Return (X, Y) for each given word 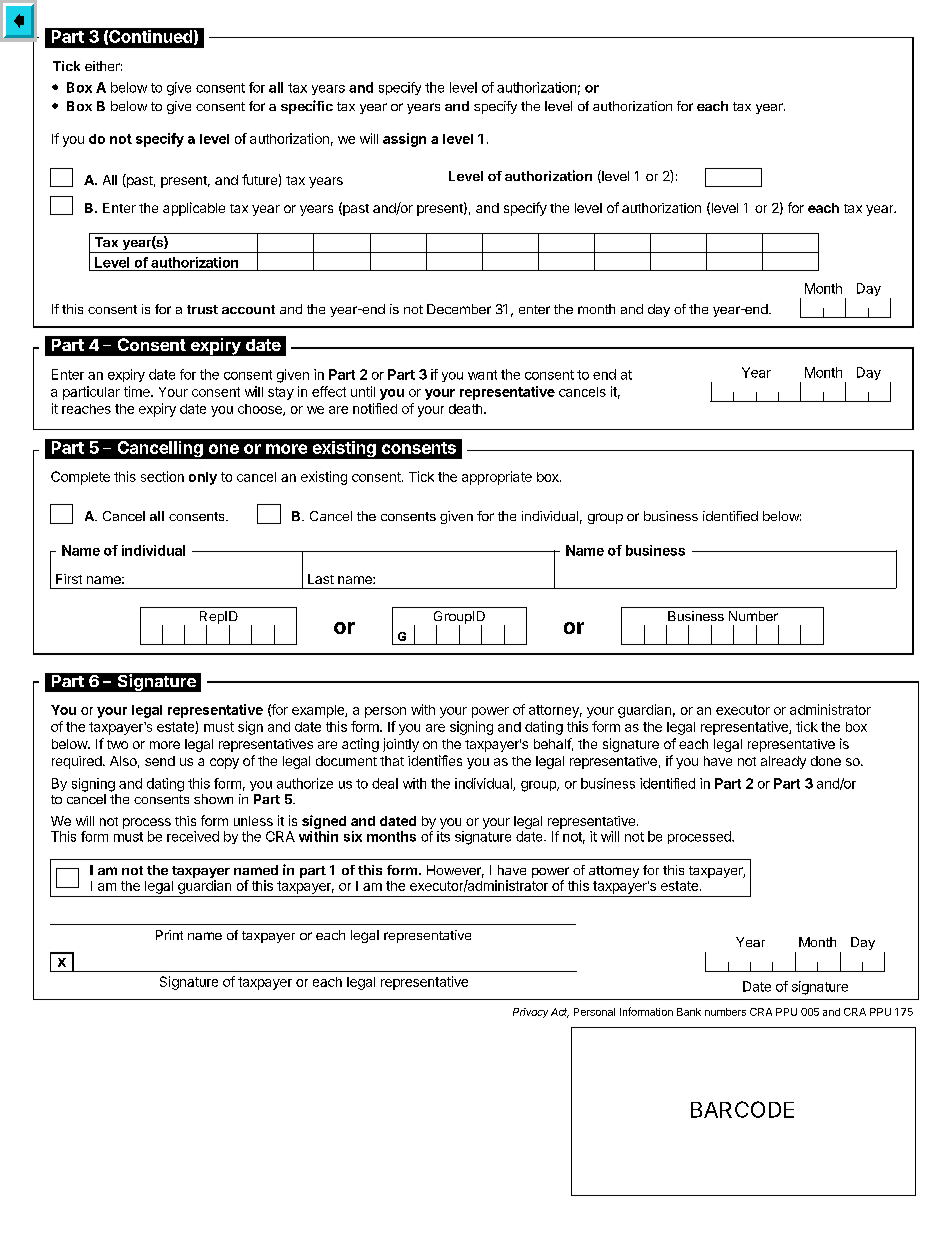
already (783, 762)
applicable (194, 209)
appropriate (497, 478)
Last (321, 579)
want (482, 375)
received (193, 836)
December (459, 309)
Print (169, 935)
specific (307, 107)
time (138, 391)
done (826, 761)
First (69, 579)
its (443, 836)
